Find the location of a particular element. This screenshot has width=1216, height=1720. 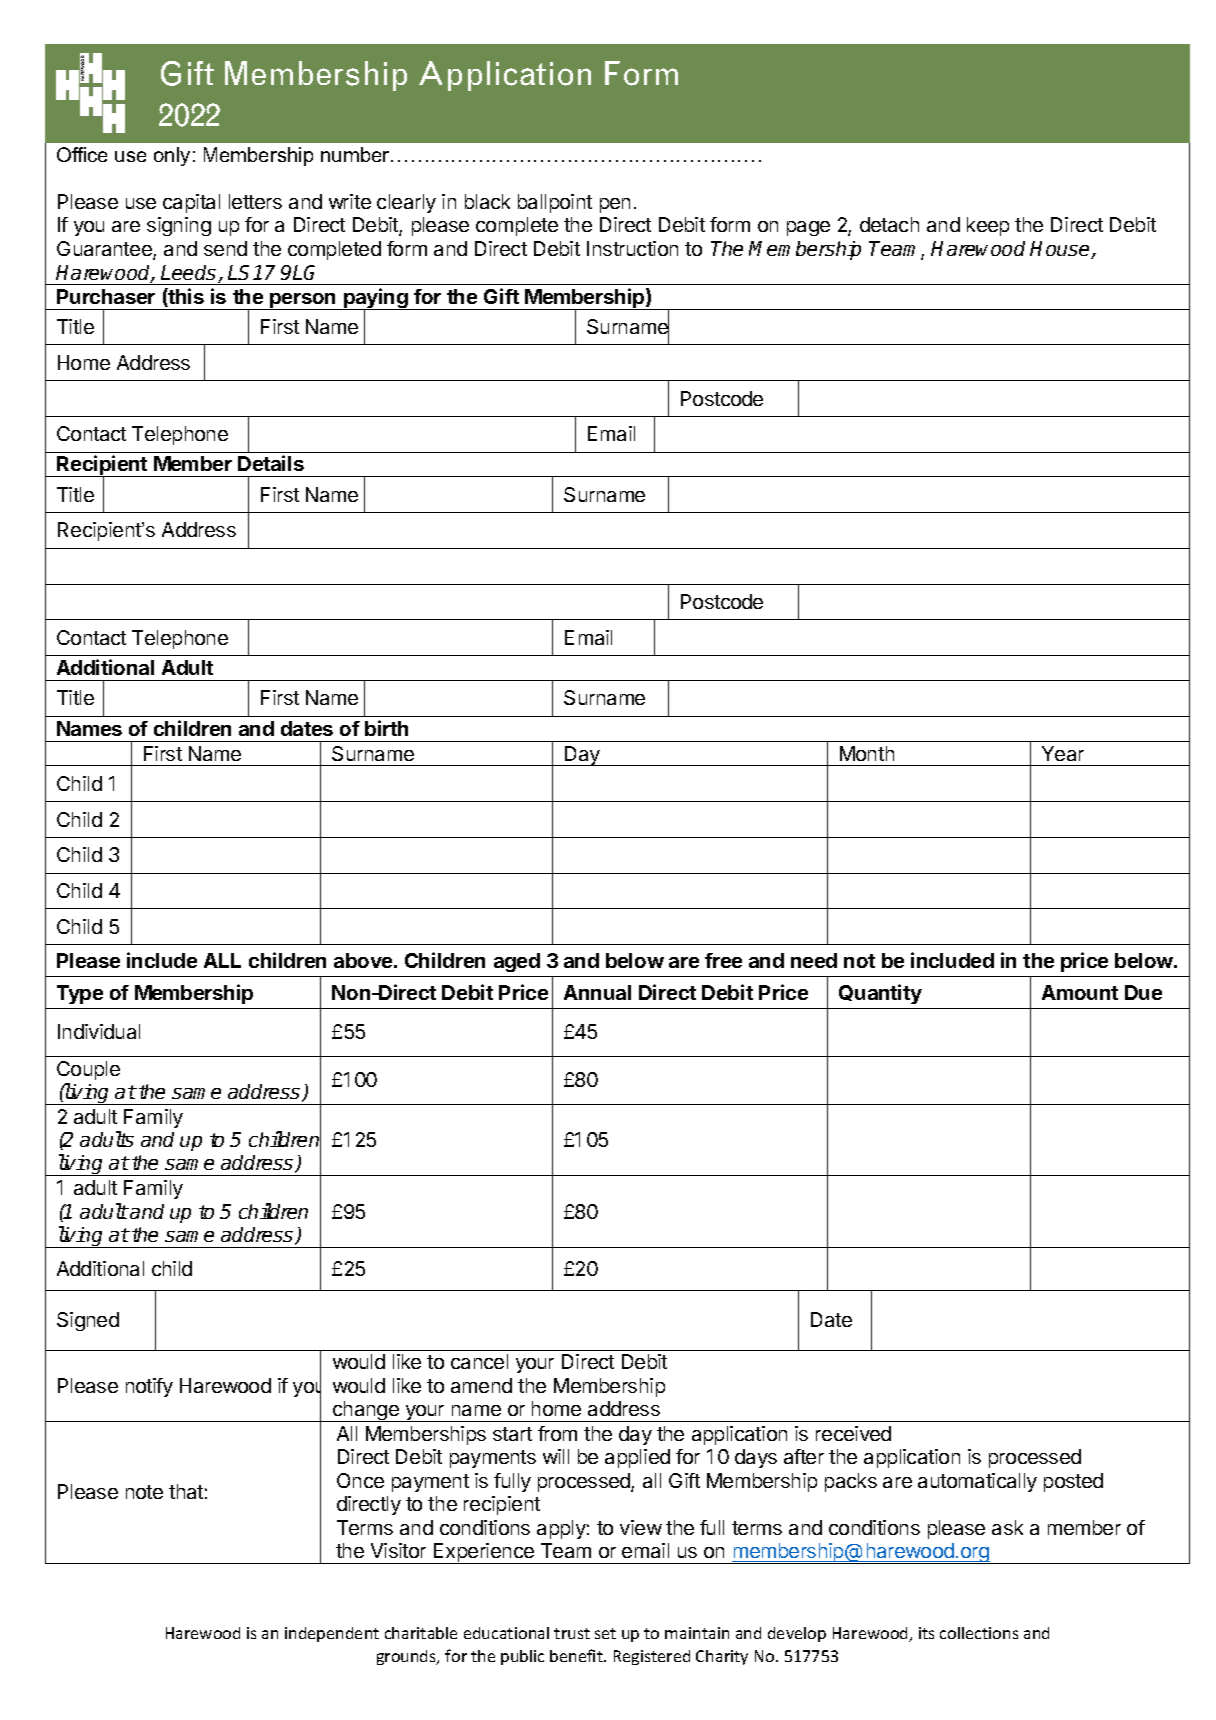

Year is located at coordinates (1063, 753).
